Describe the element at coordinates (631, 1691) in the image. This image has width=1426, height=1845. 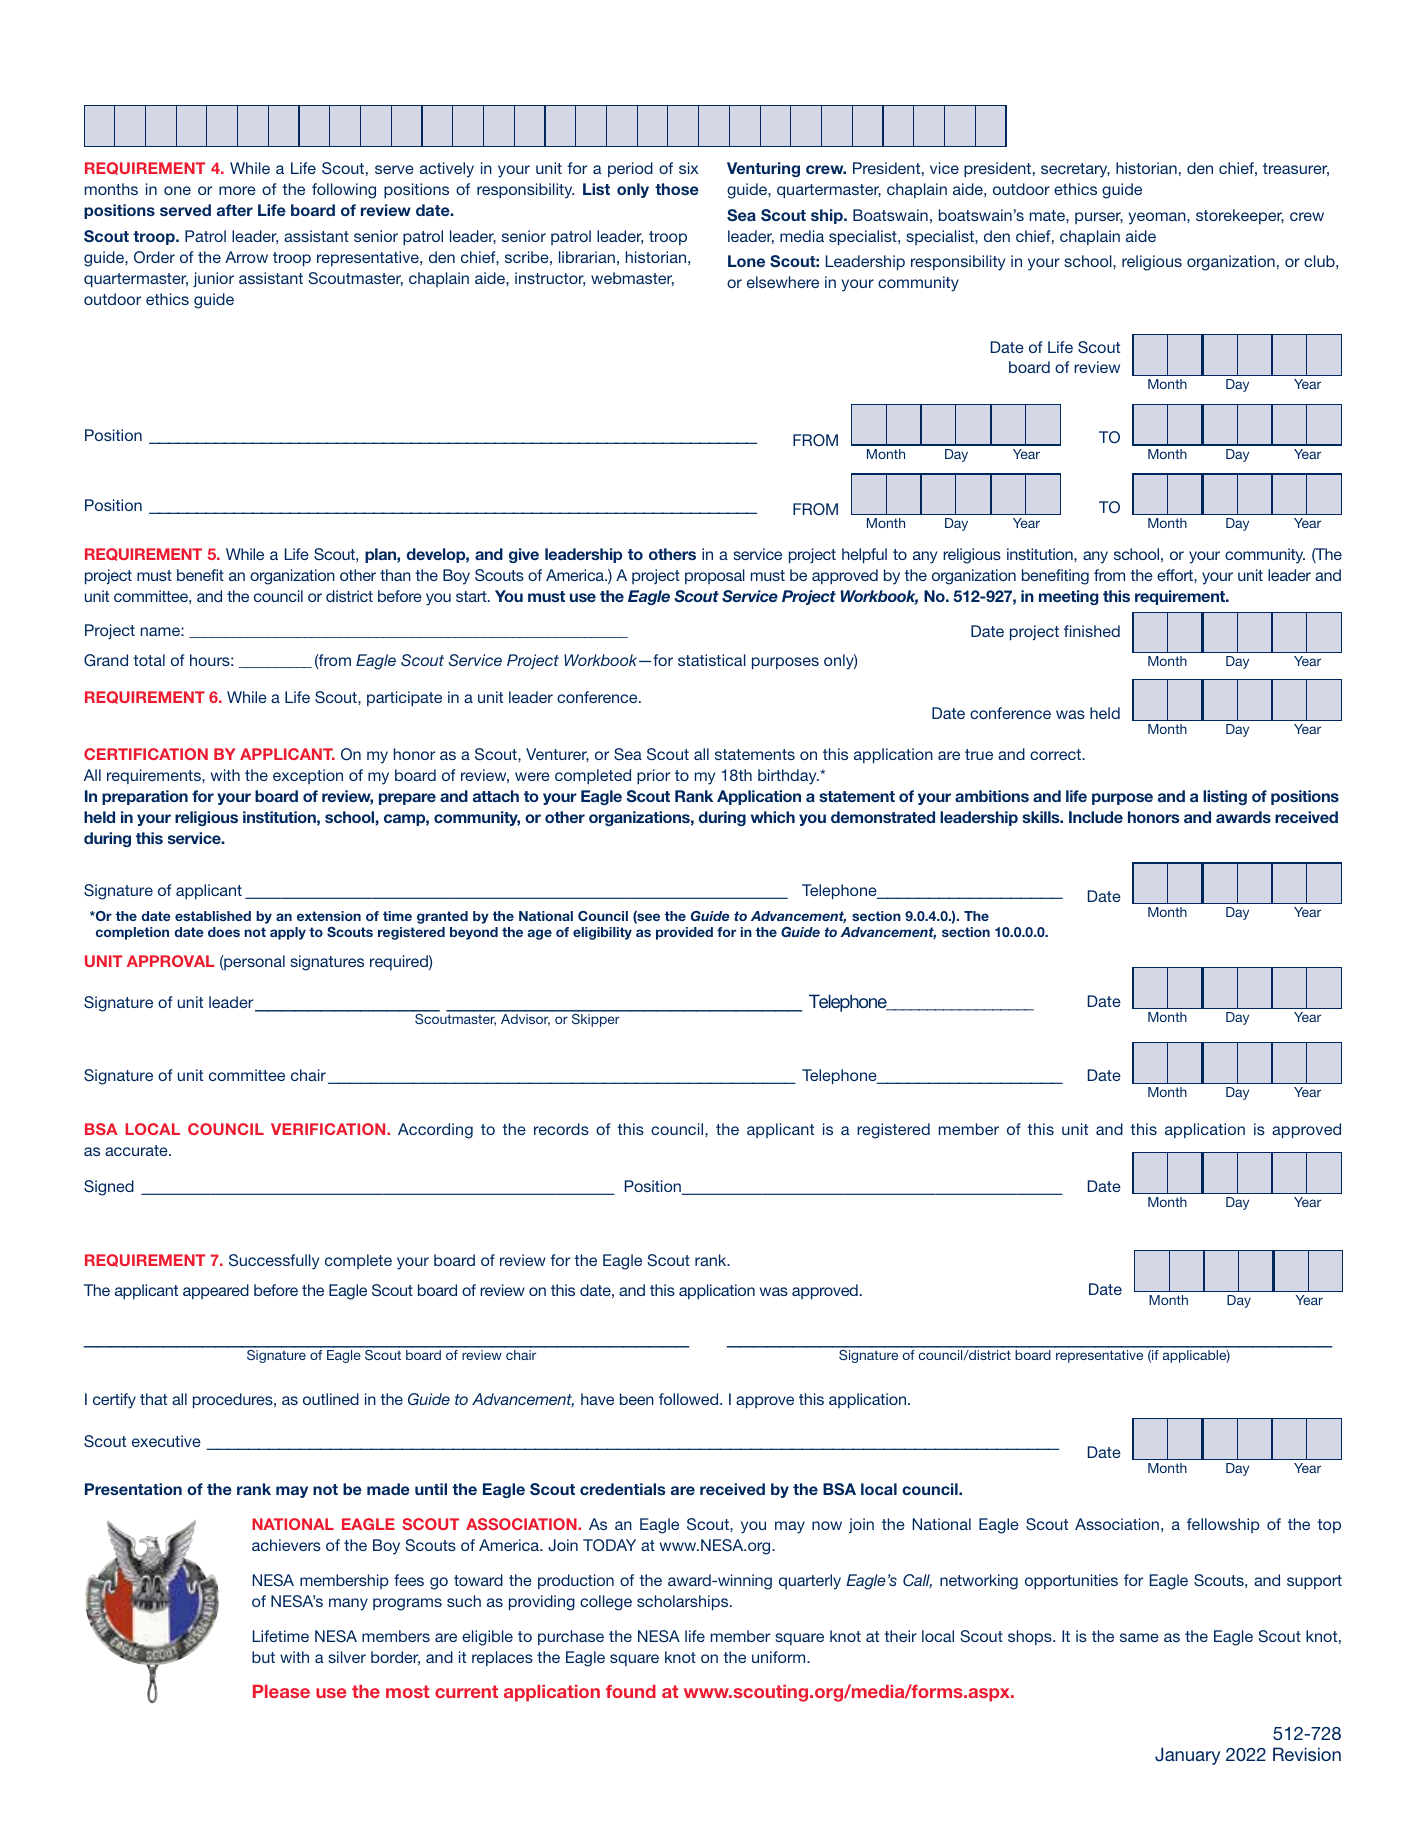
I see `found` at that location.
